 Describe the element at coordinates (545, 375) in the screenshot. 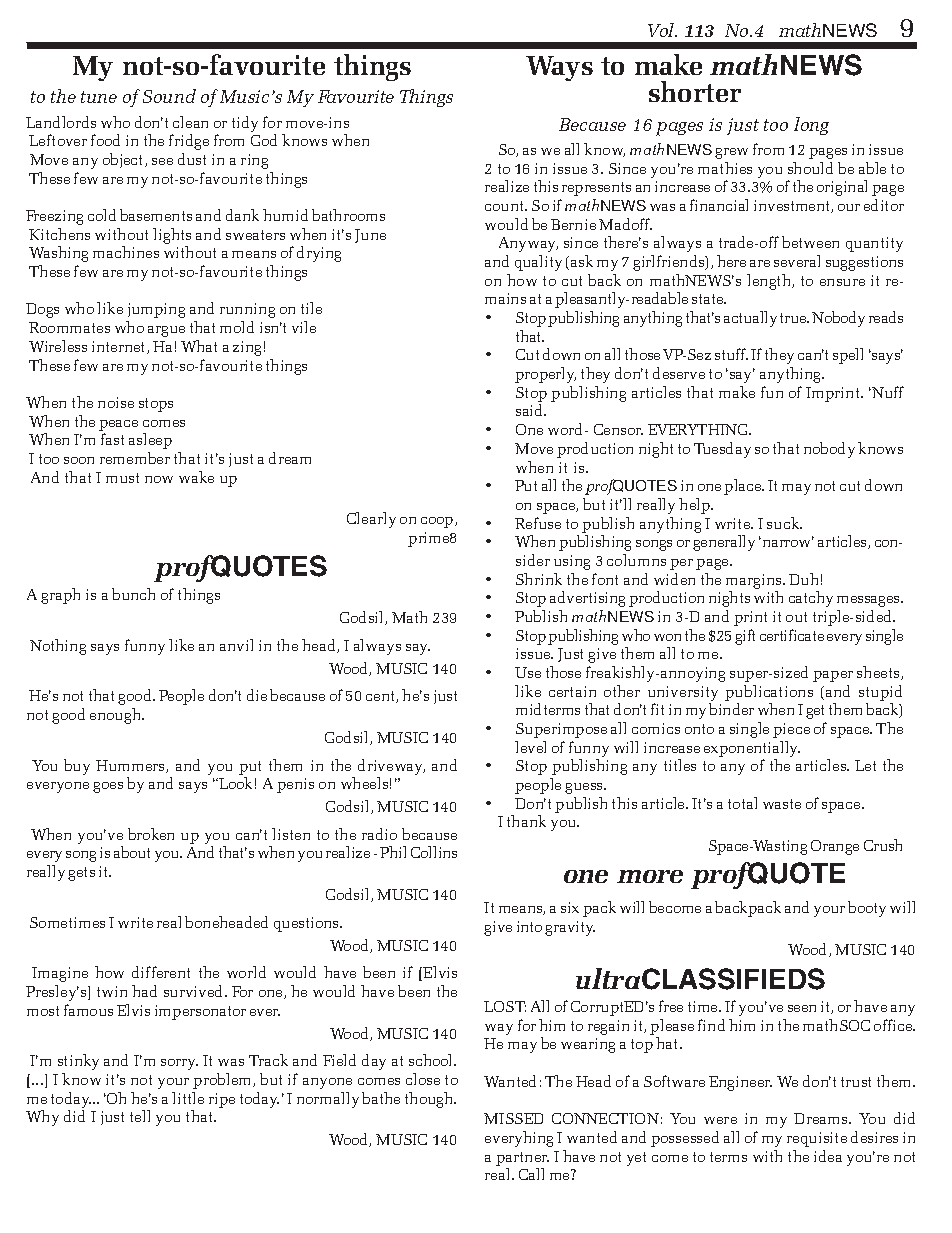

I see `properly` at that location.
